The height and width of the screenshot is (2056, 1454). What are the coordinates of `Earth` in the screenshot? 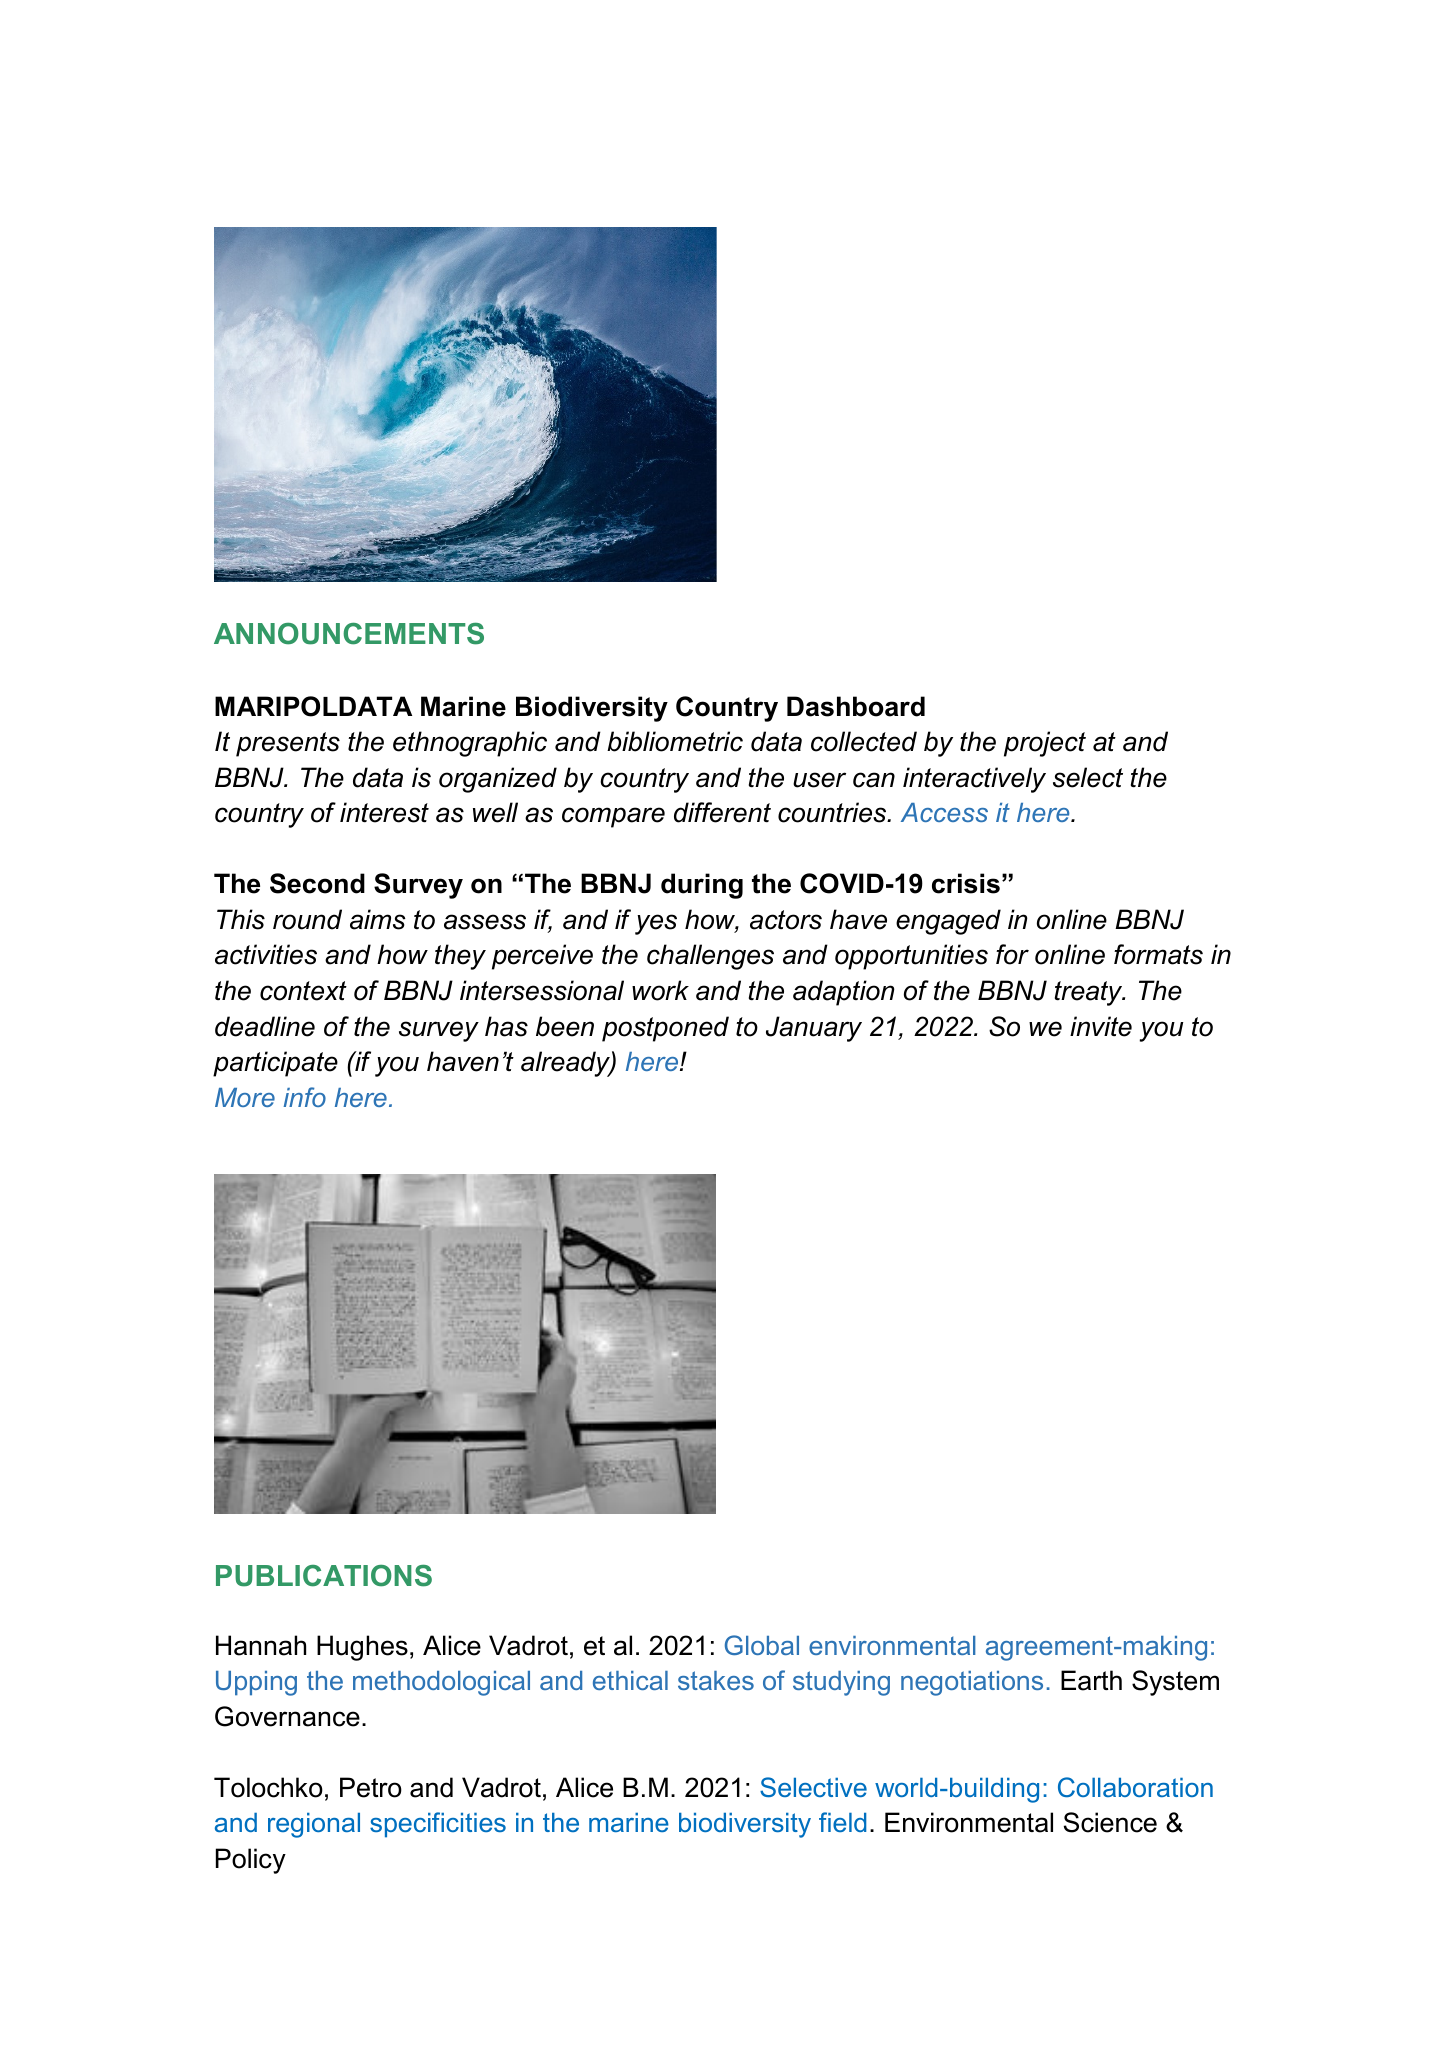 It's located at (1091, 1680).
